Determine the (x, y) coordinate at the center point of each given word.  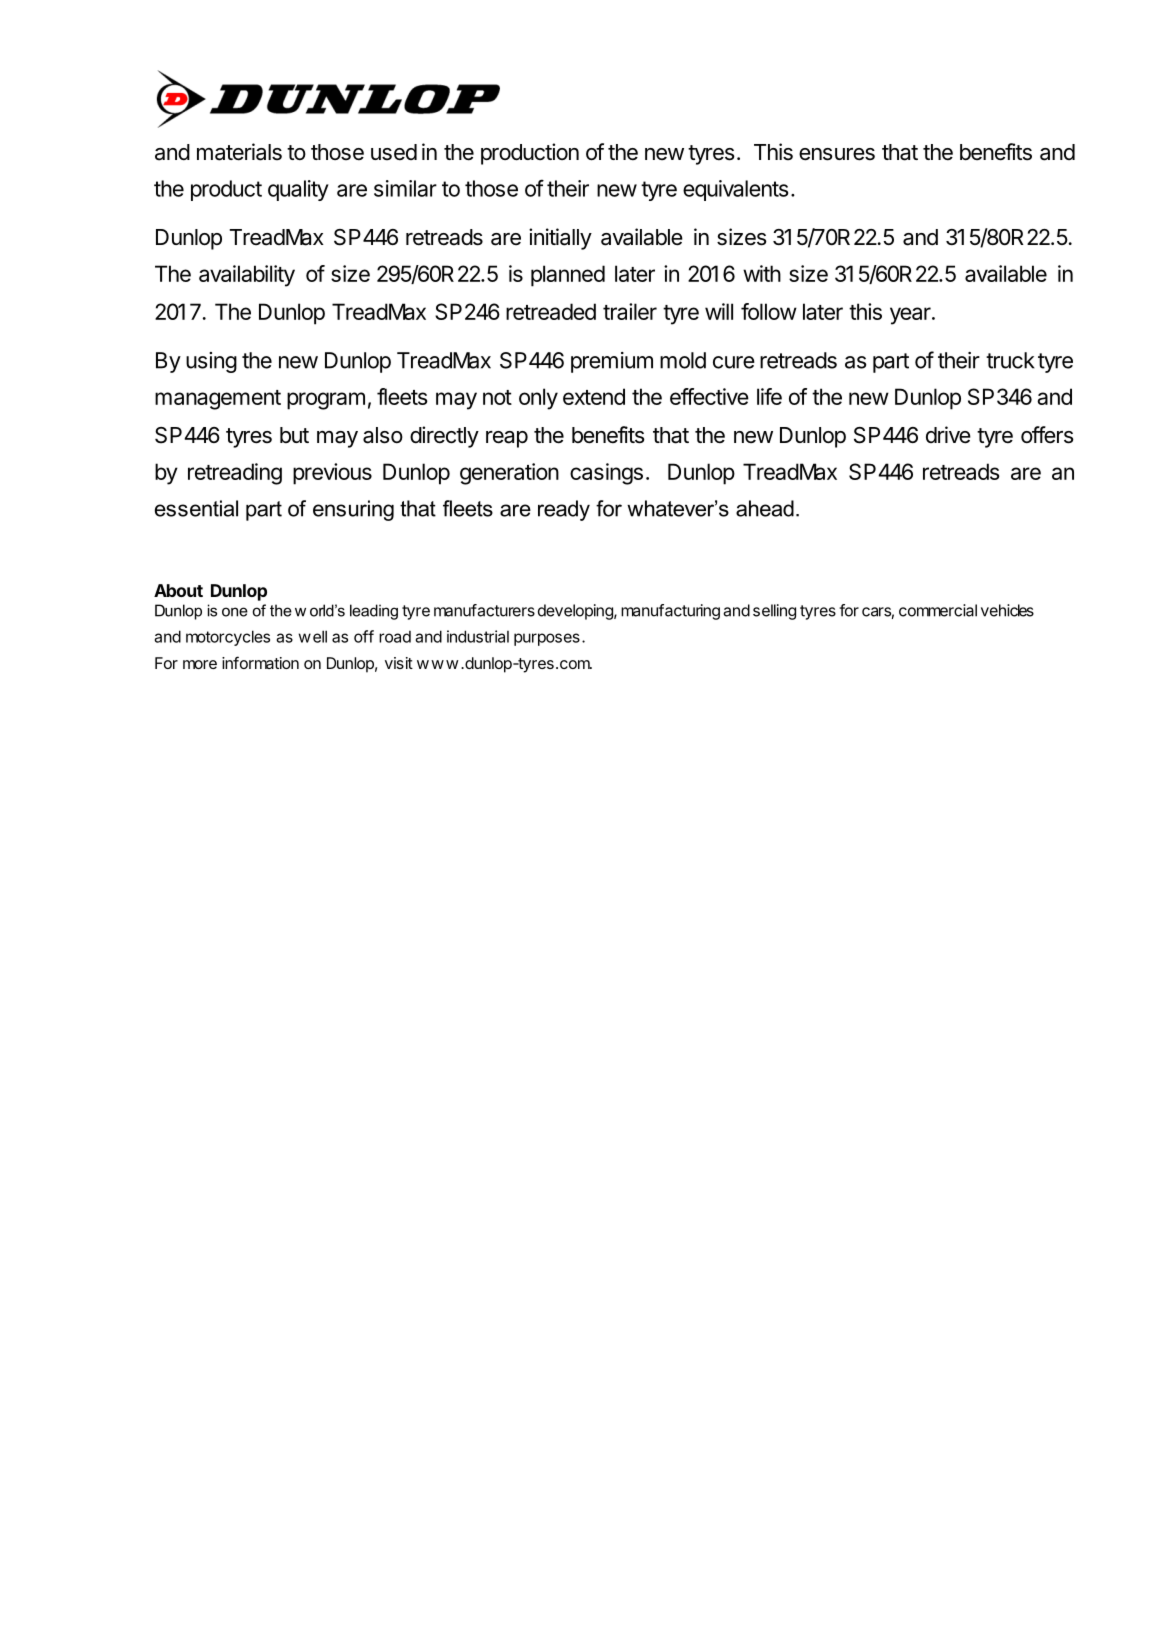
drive (948, 435)
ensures (837, 154)
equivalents (735, 190)
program (326, 401)
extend (594, 396)
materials (239, 152)
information (260, 662)
